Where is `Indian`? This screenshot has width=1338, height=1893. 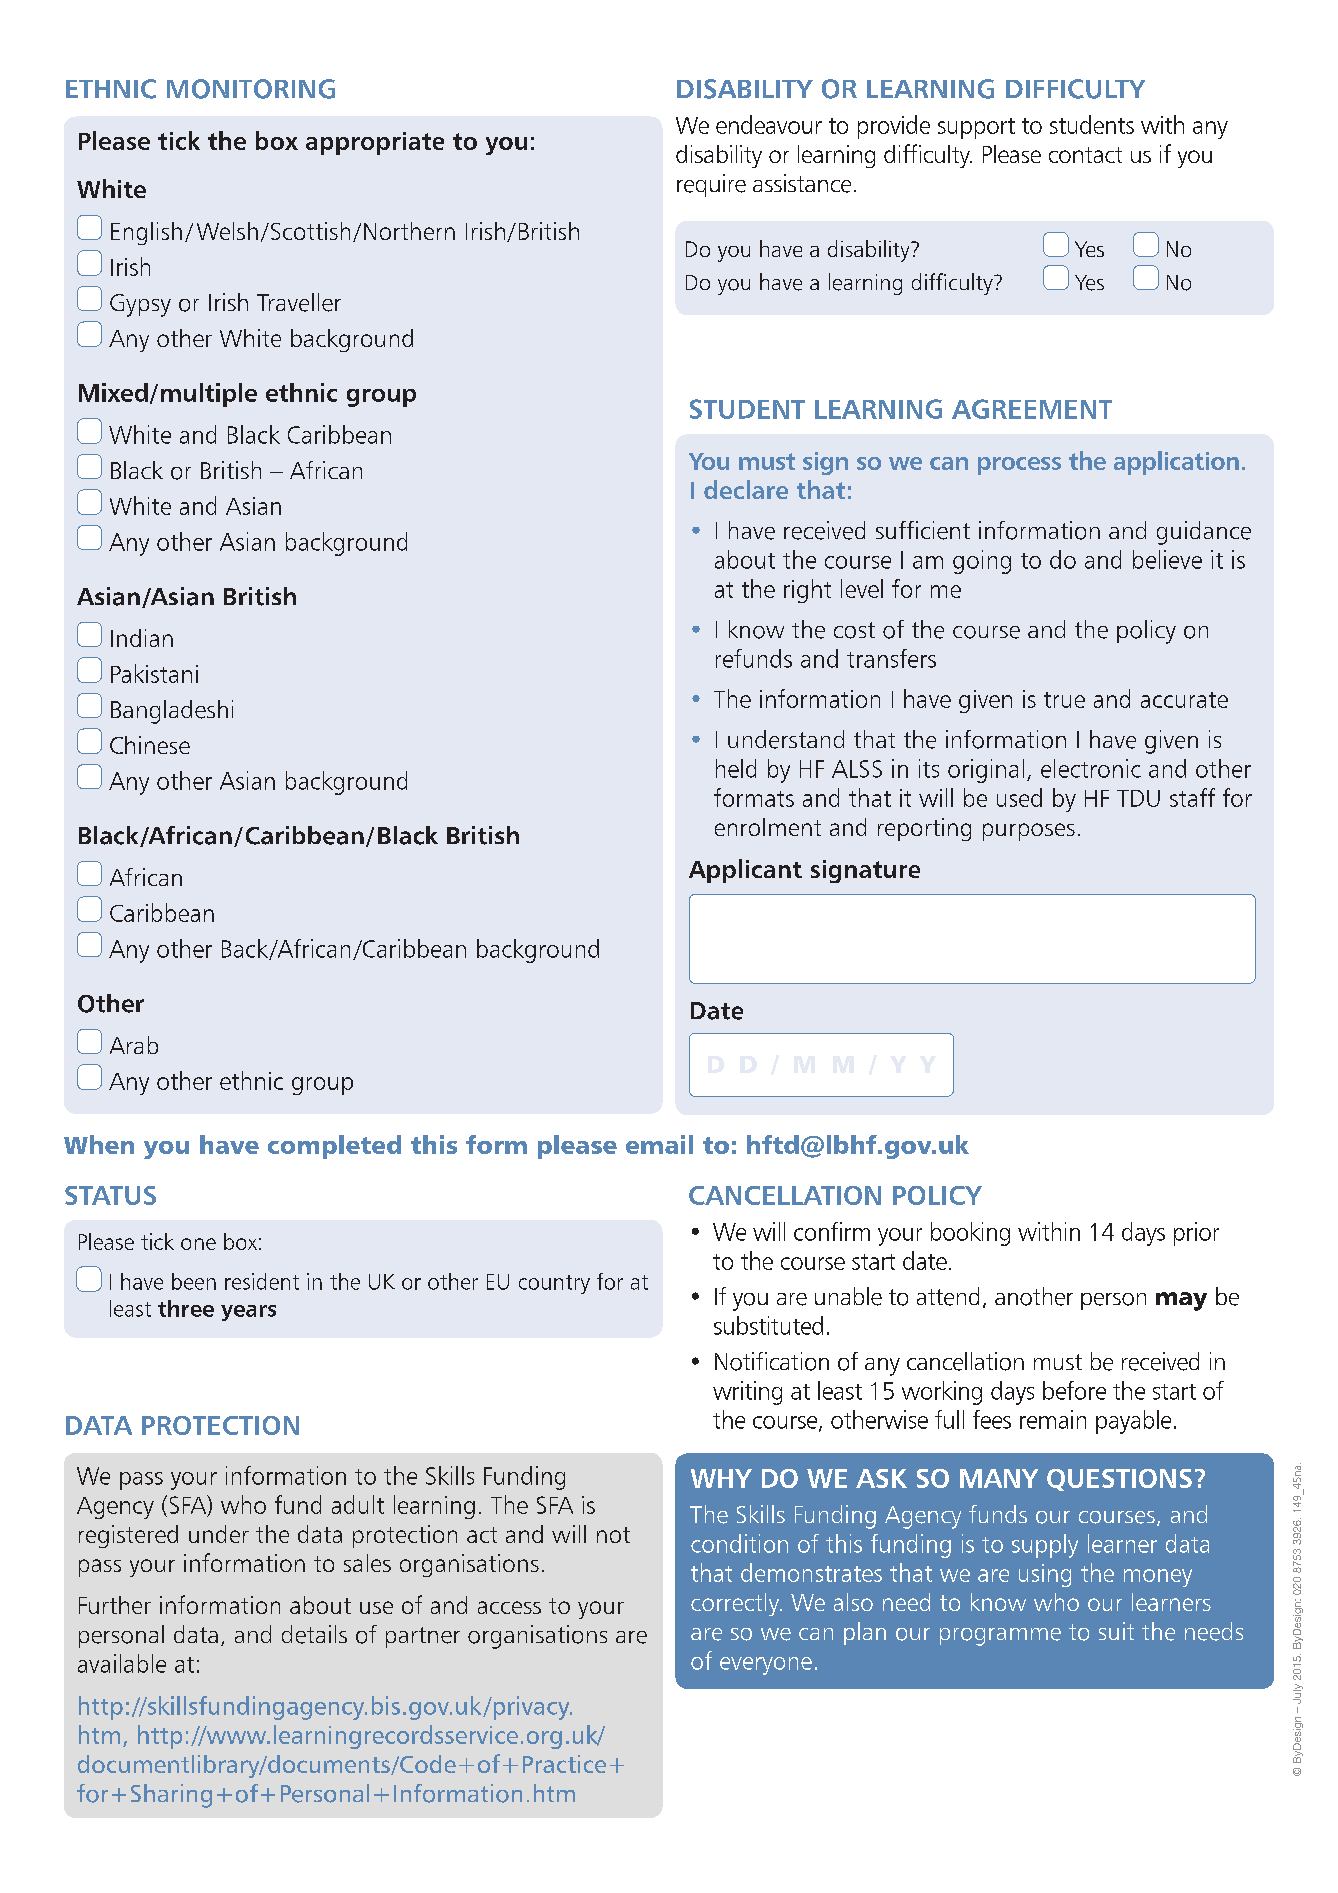
Indian is located at coordinates (142, 638).
